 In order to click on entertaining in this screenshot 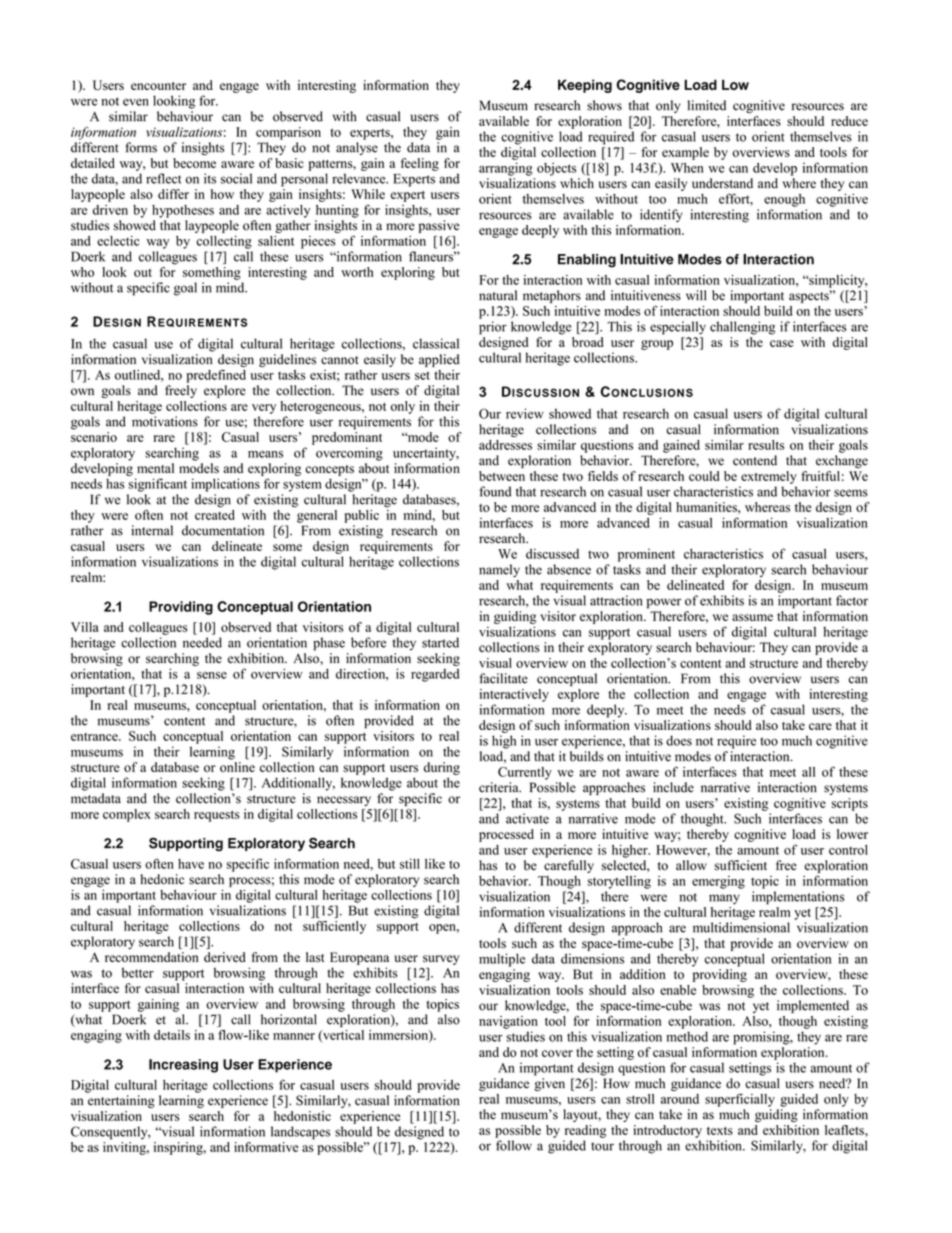, I will do `click(121, 1101)`.
